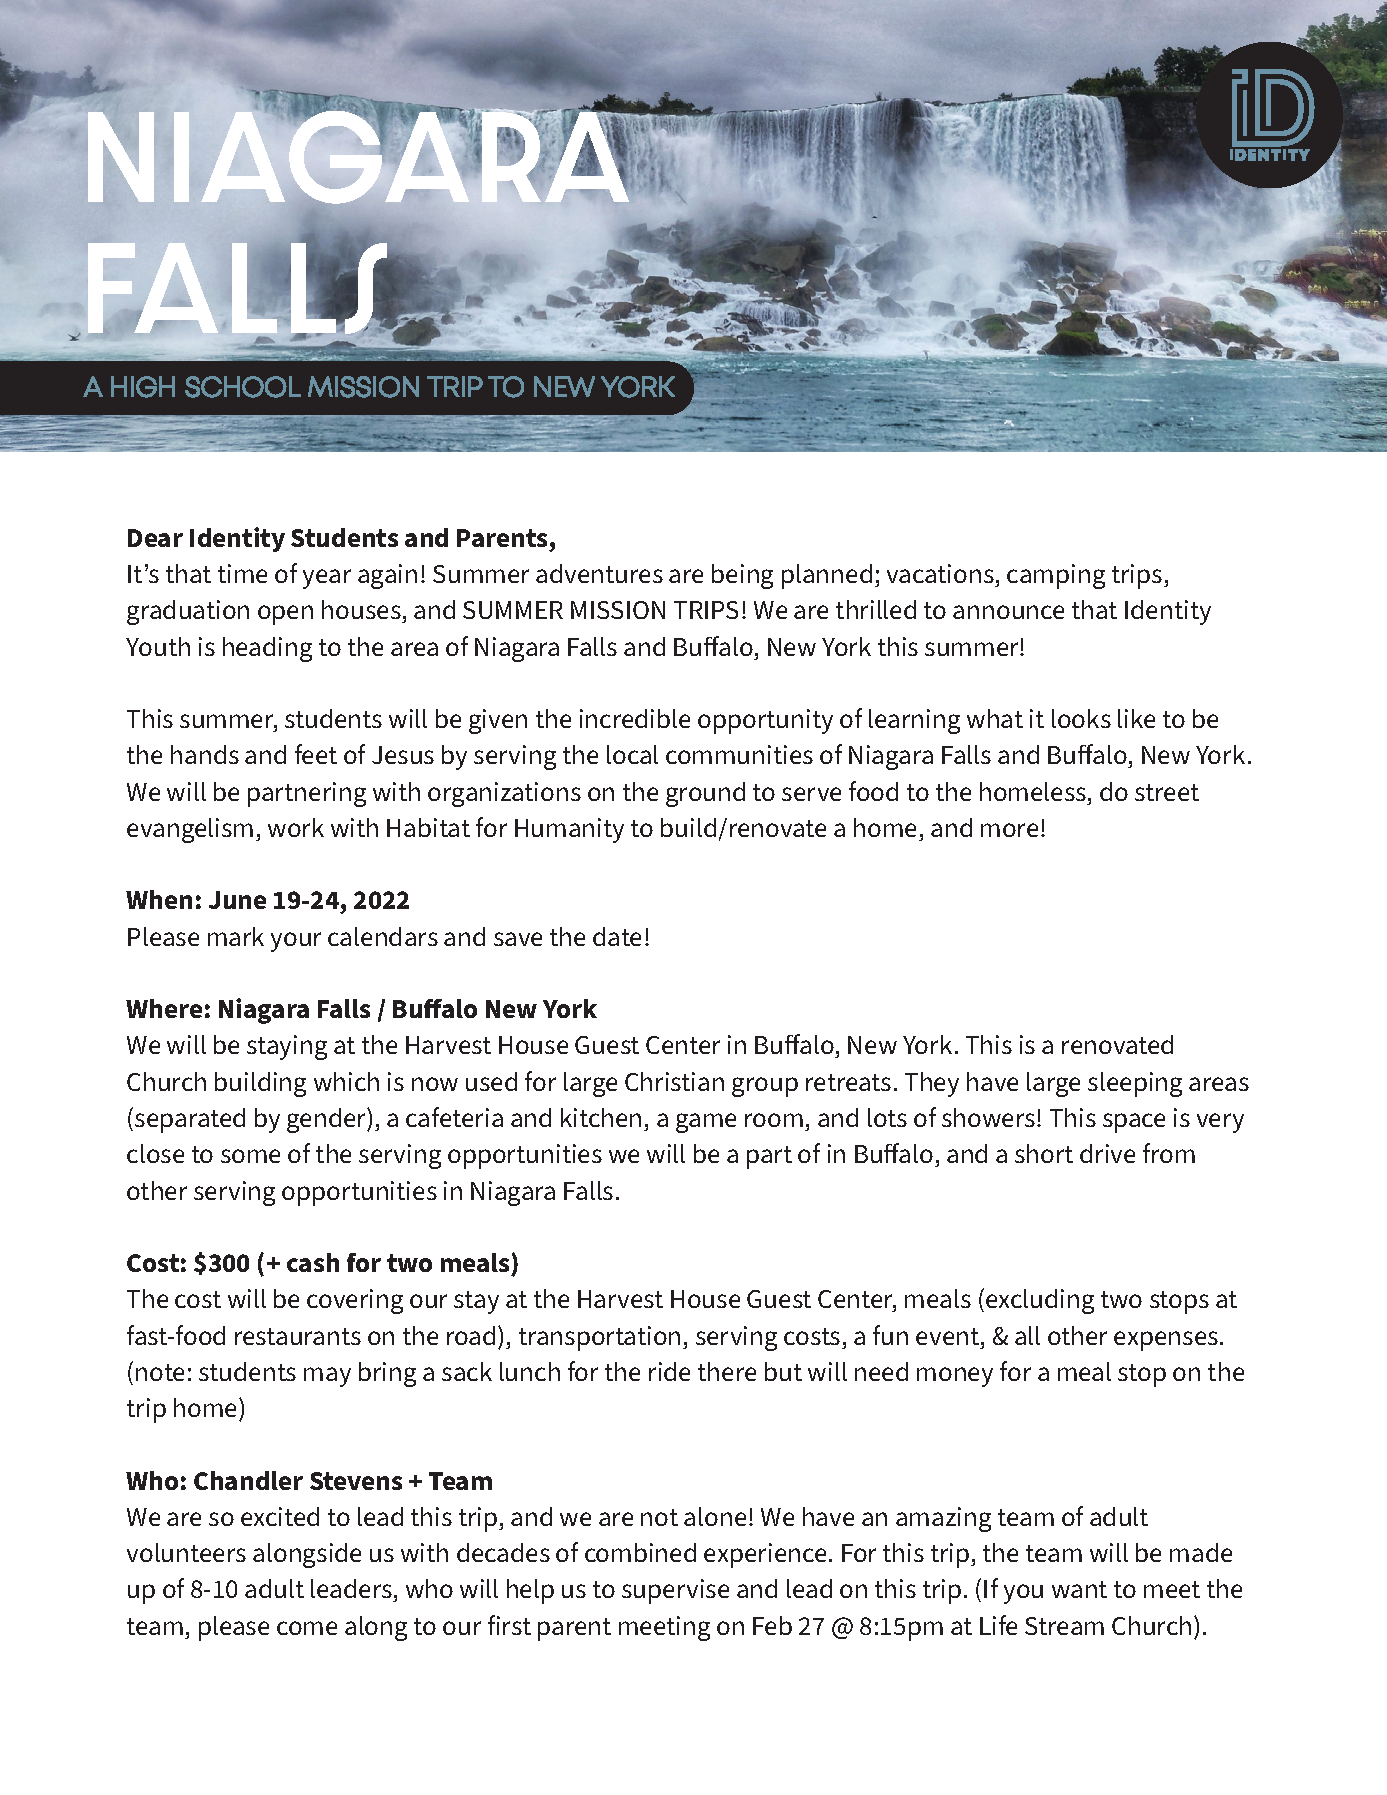 The image size is (1387, 1795). Describe the element at coordinates (243, 387) in the screenshot. I see `SCHOOL` at that location.
